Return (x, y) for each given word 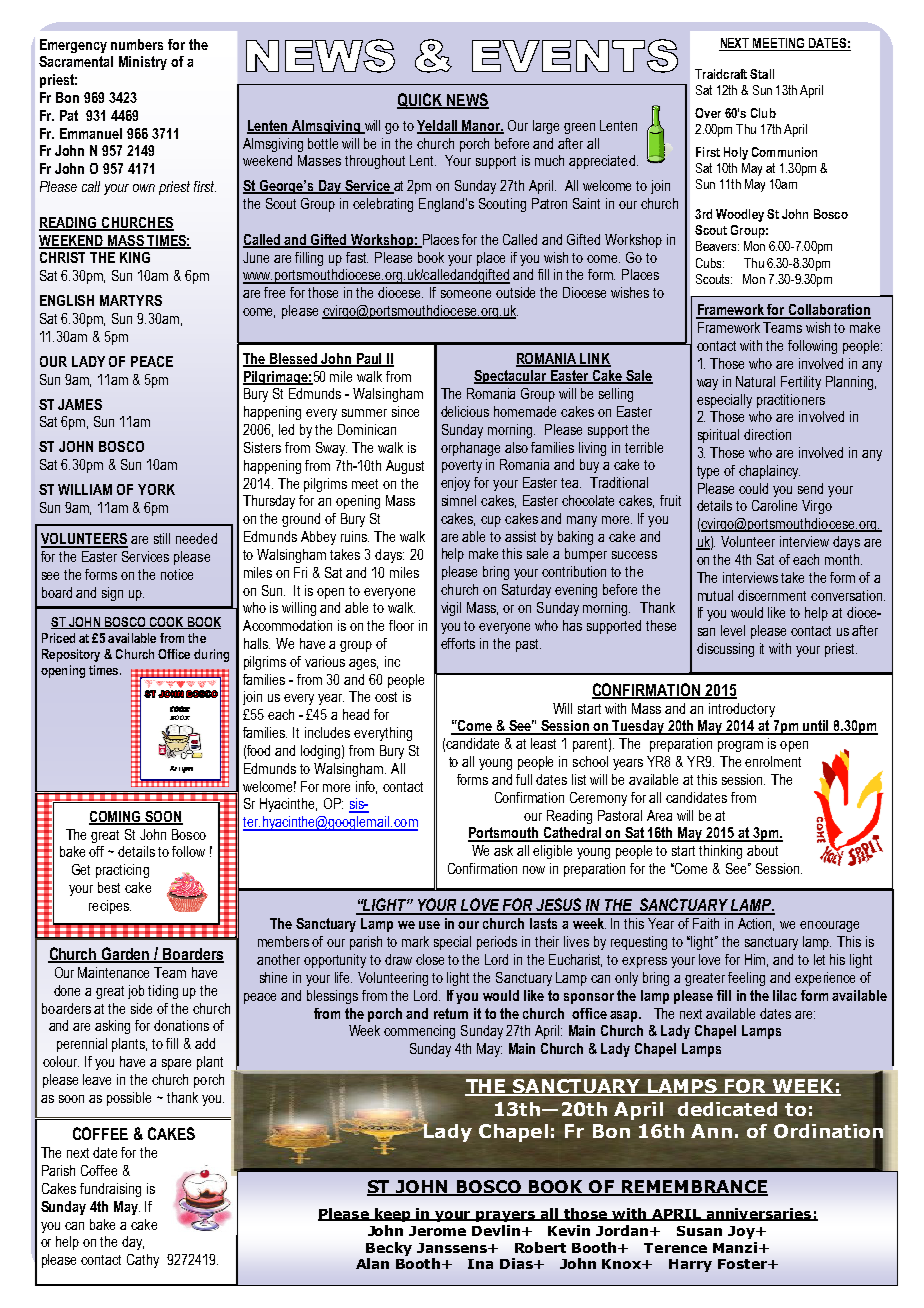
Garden (126, 954)
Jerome (437, 1231)
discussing (725, 650)
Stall (762, 74)
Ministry (143, 63)
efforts (458, 643)
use (429, 925)
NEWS (467, 100)
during (211, 655)
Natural (755, 381)
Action (756, 924)
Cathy (143, 1261)
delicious (465, 411)
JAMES (80, 404)
